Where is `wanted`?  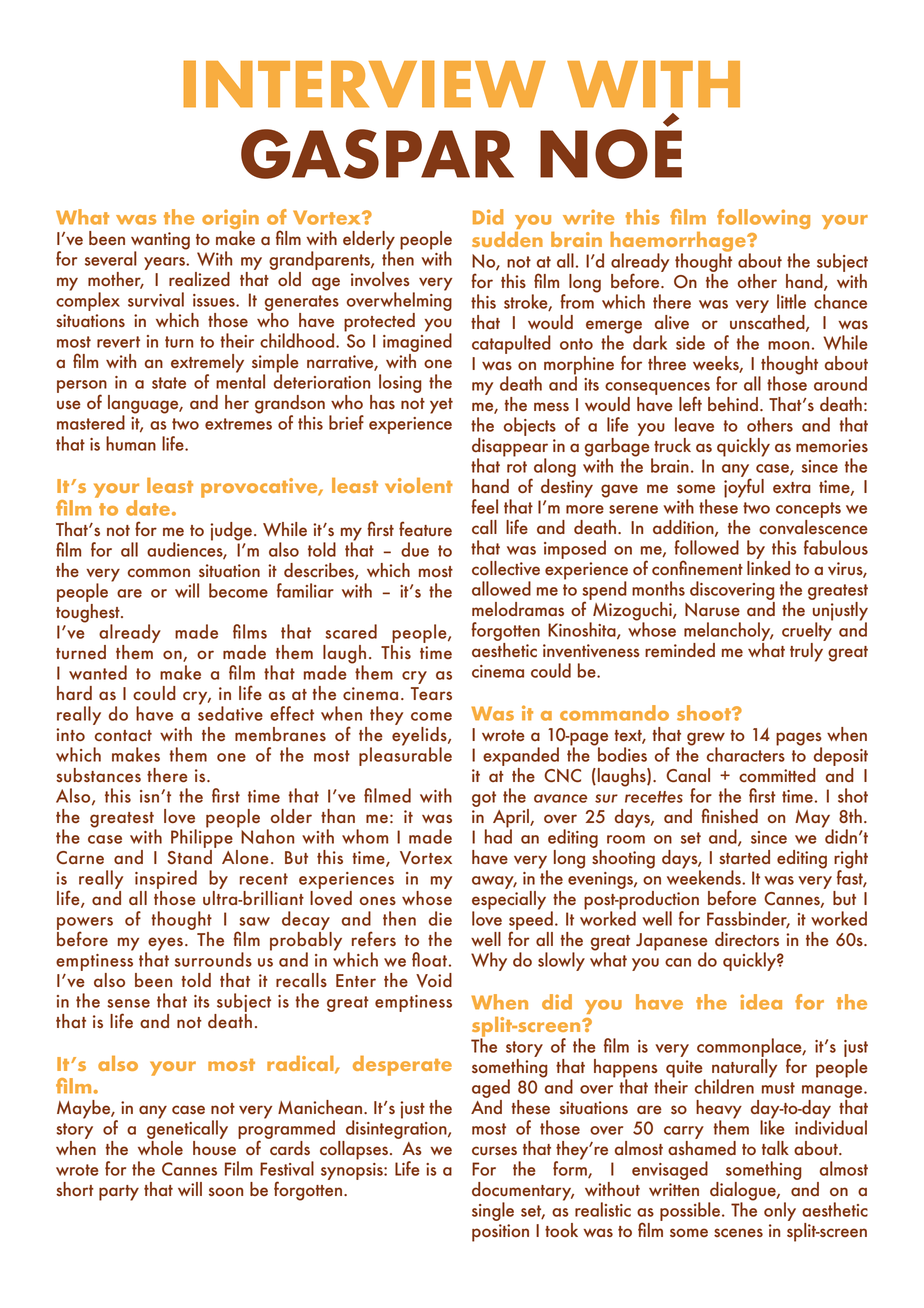 wanted is located at coordinates (98, 672).
